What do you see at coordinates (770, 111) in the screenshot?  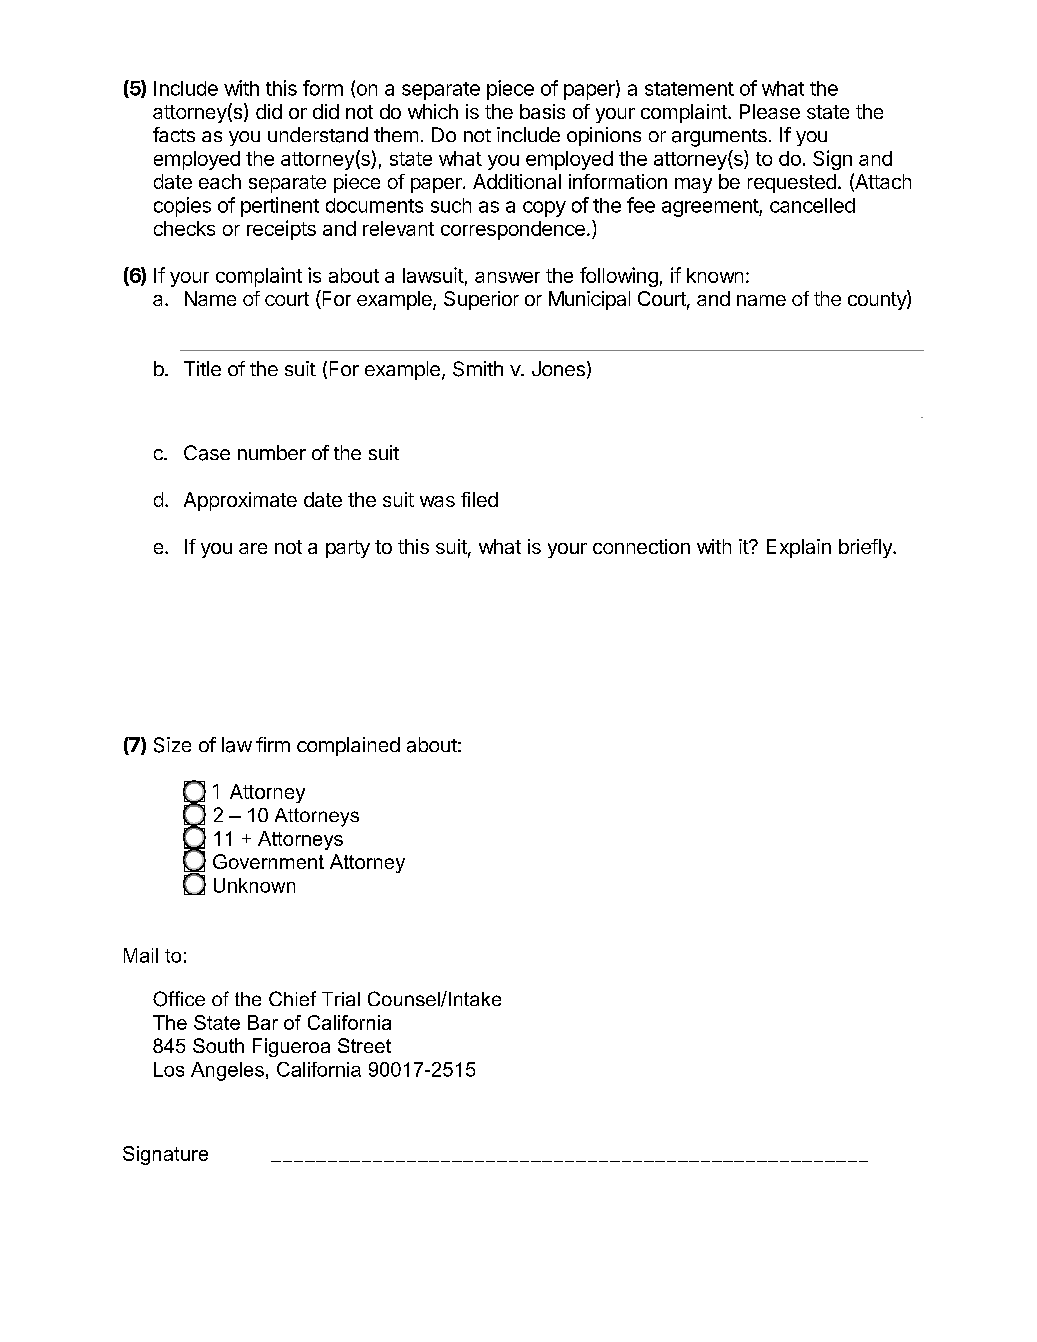 I see `Please` at bounding box center [770, 111].
